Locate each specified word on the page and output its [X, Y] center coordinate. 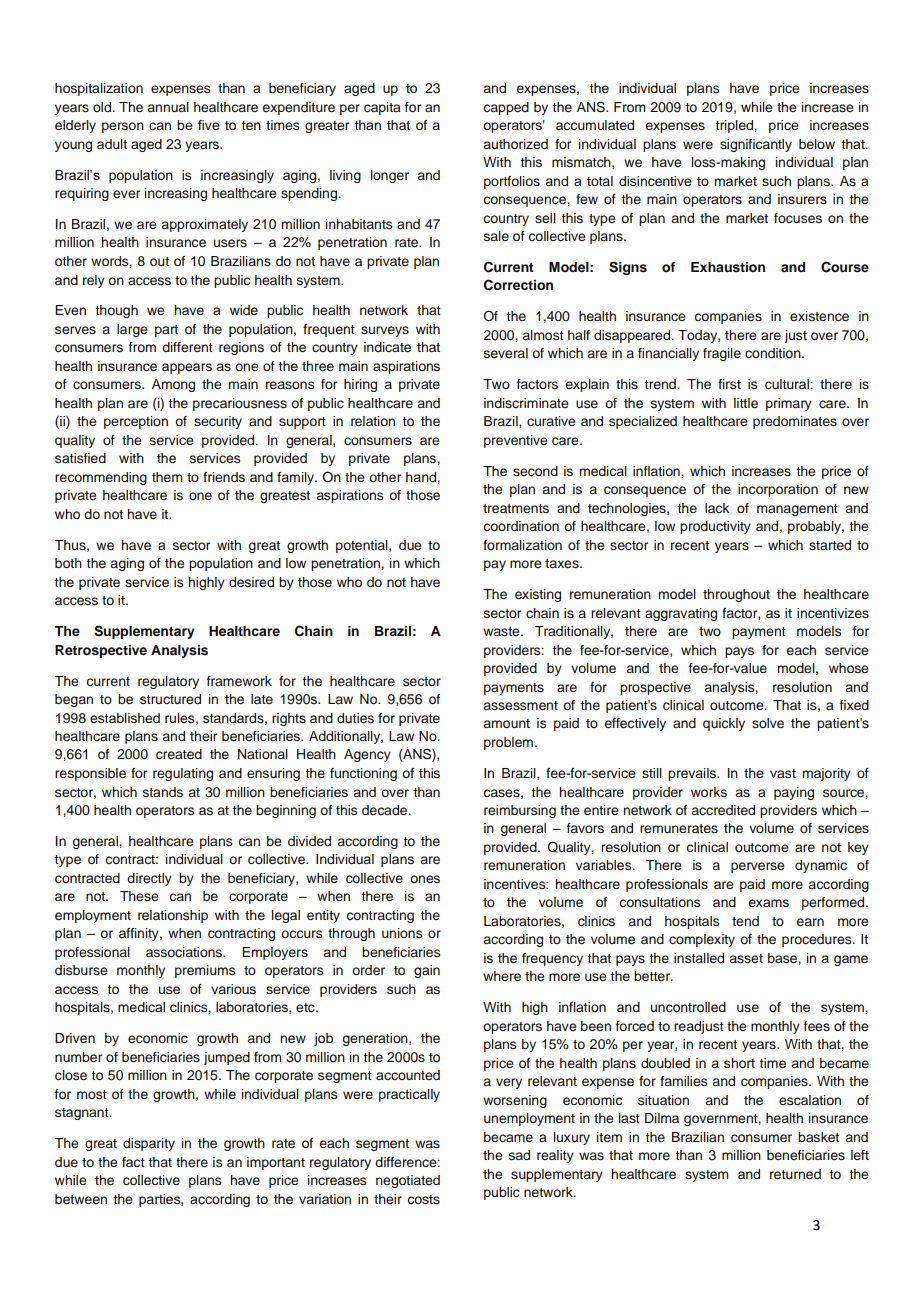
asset [746, 958]
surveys [385, 331]
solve [768, 723]
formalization [522, 545]
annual [168, 107]
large [132, 330]
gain [427, 971]
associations [185, 952]
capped [506, 108]
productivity [715, 527]
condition [774, 353]
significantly [756, 145]
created [179, 754]
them [167, 477]
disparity [149, 1144]
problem [510, 743]
